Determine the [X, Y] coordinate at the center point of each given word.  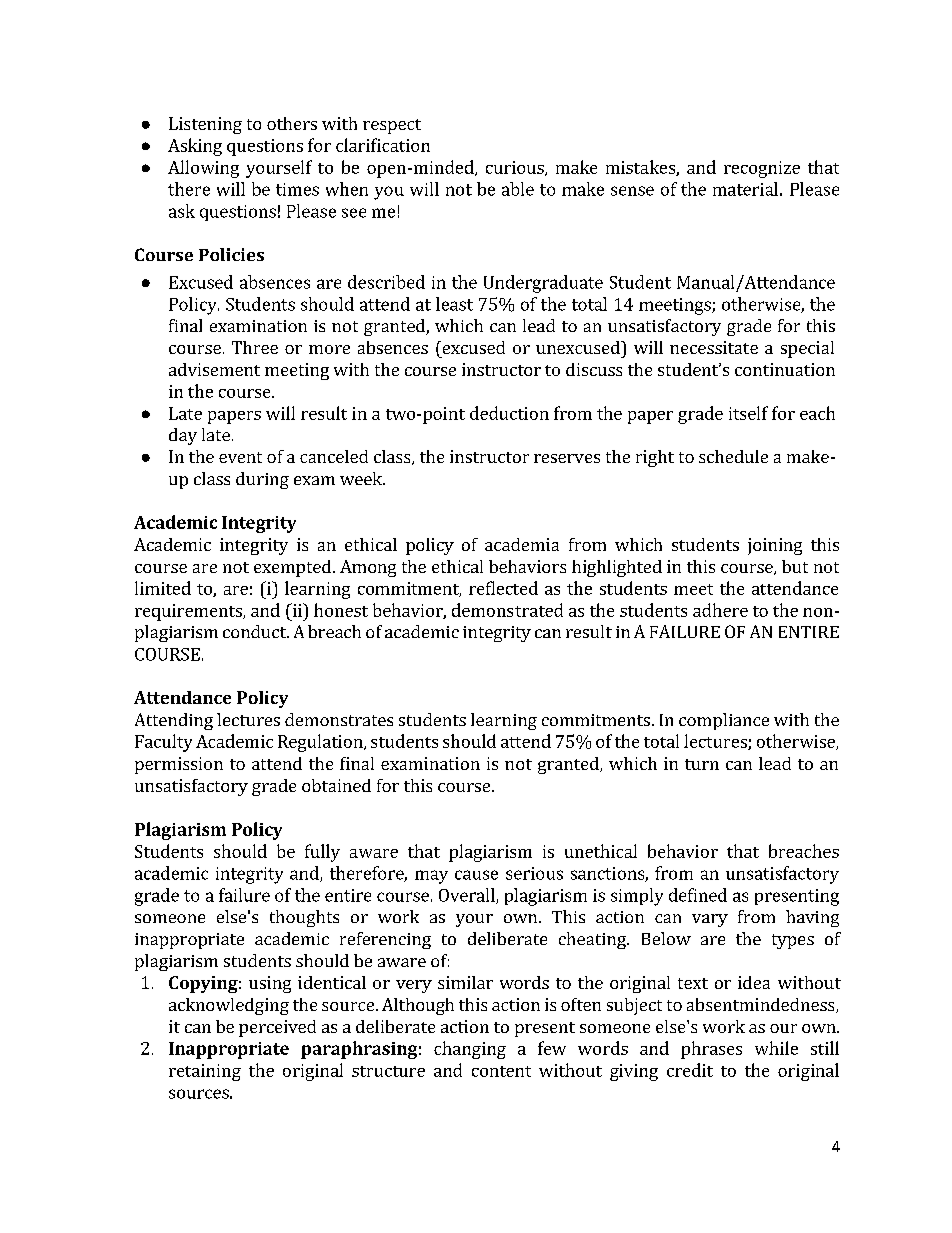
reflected [503, 588]
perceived [277, 1028]
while [776, 1048]
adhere [720, 610]
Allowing [203, 169]
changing [470, 1050]
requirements [189, 612]
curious [516, 168]
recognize [762, 169]
